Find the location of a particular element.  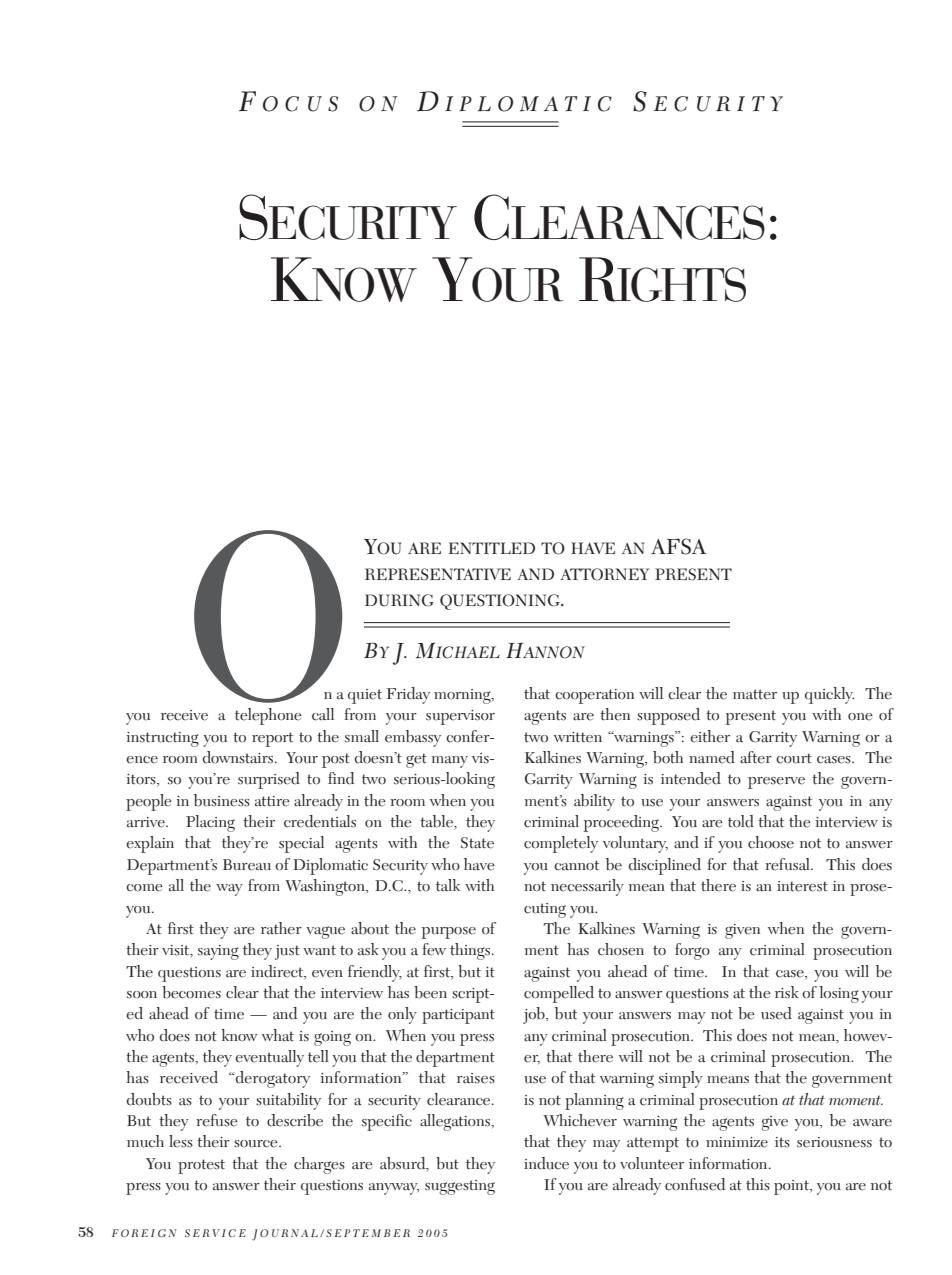

ENTITLED is located at coordinates (492, 548).
